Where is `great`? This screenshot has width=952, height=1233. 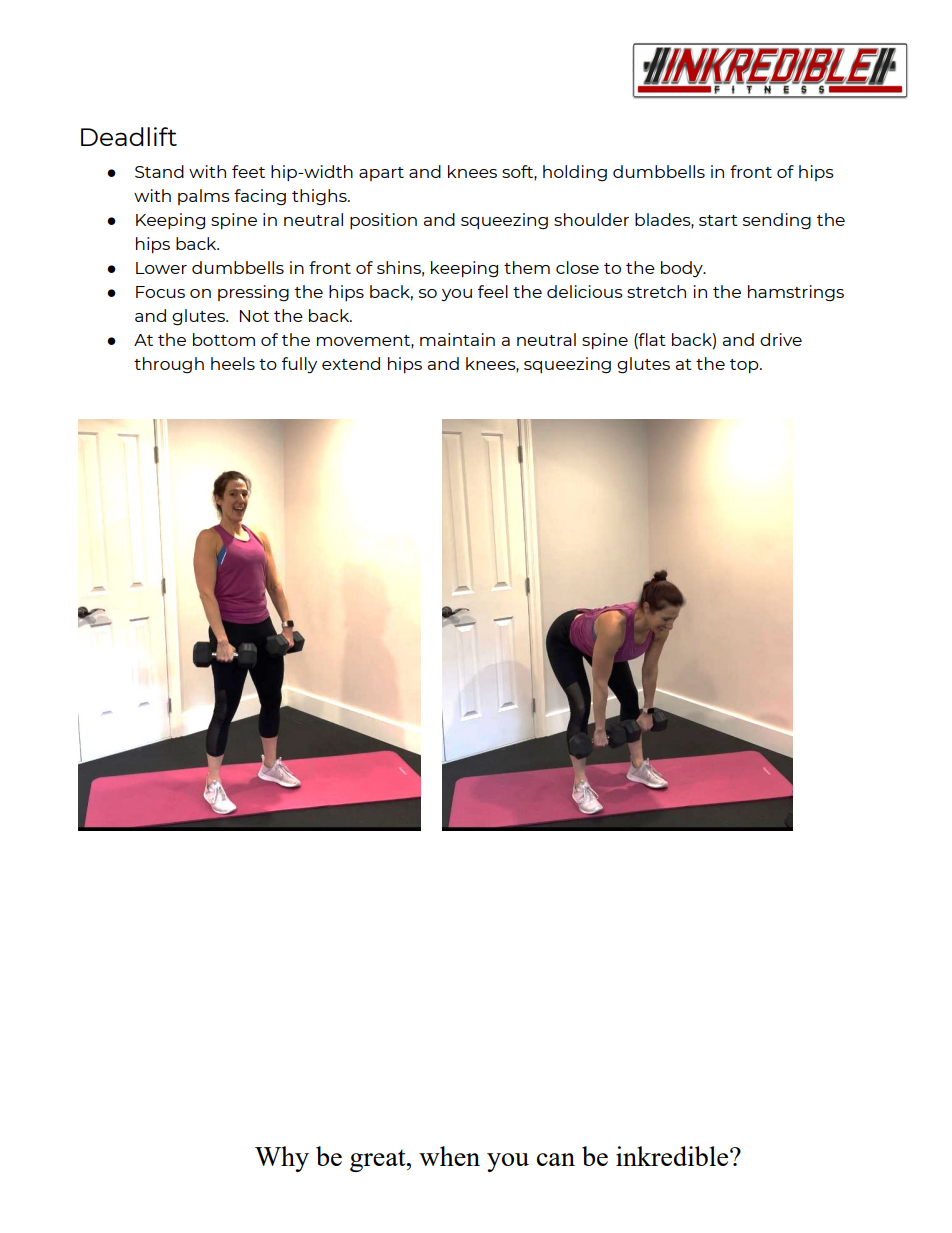 great is located at coordinates (379, 1160).
